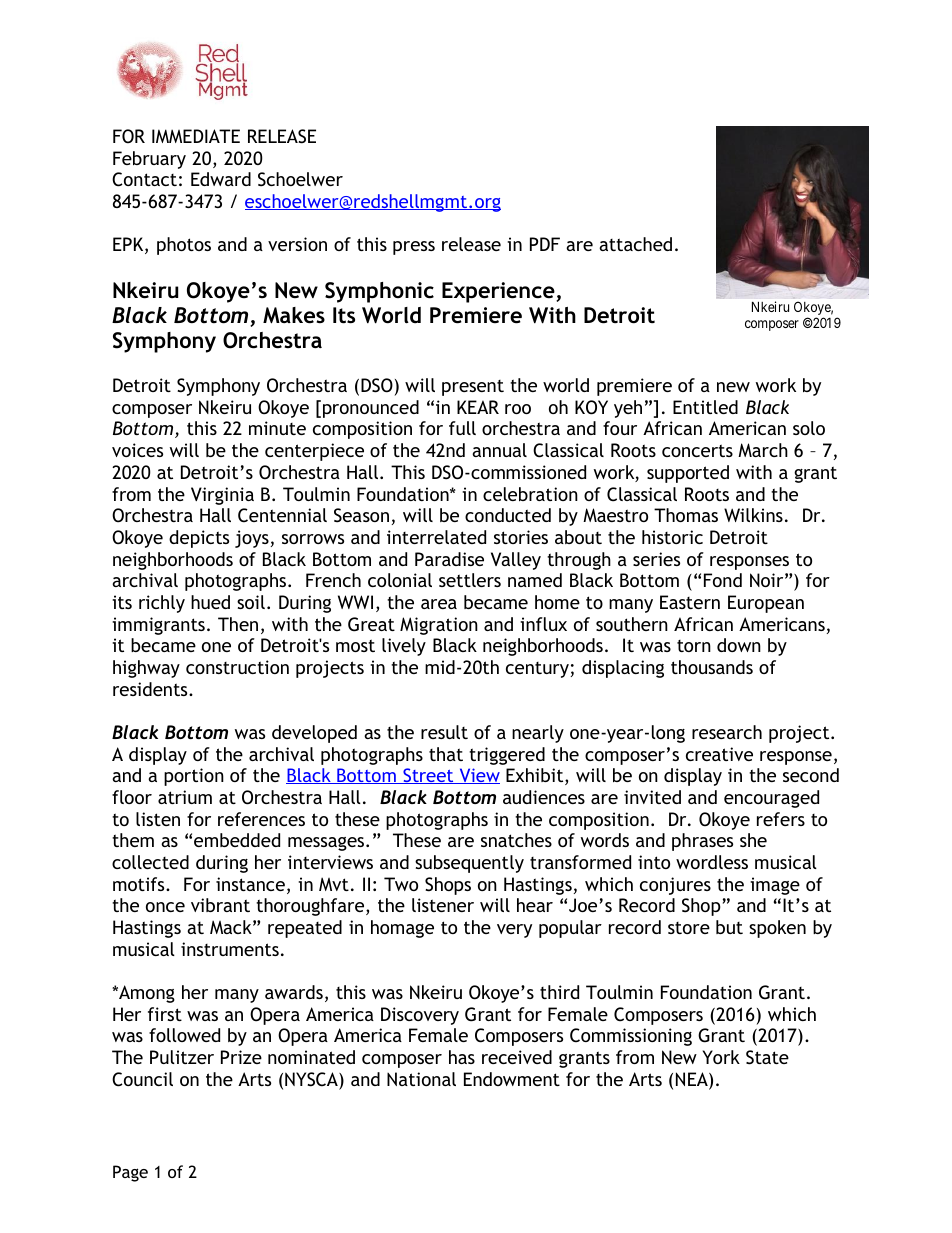 This screenshot has width=952, height=1233. Describe the element at coordinates (635, 244) in the screenshot. I see `attached` at that location.
